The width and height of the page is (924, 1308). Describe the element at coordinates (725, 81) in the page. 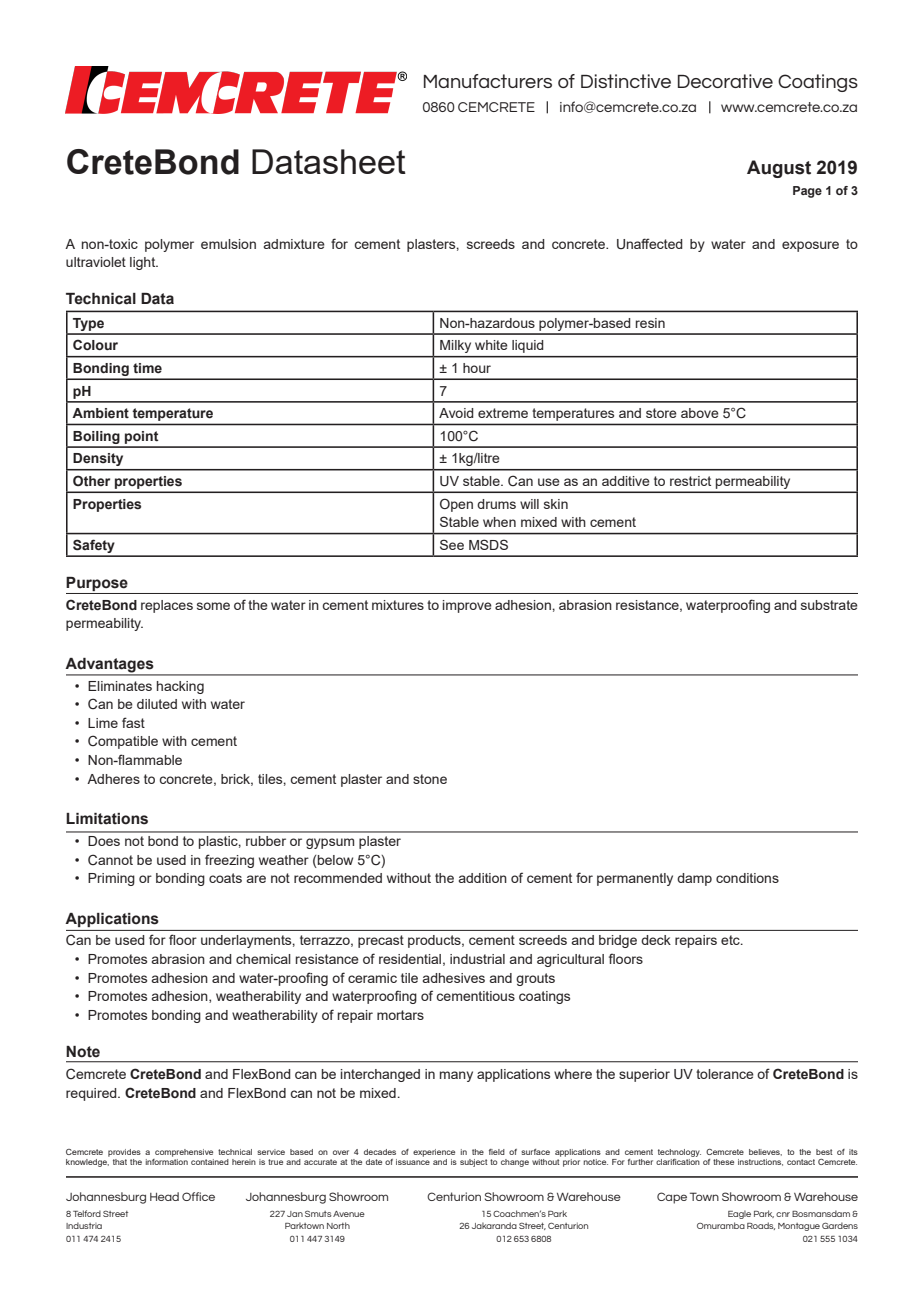

I see `Decorative` at that location.
